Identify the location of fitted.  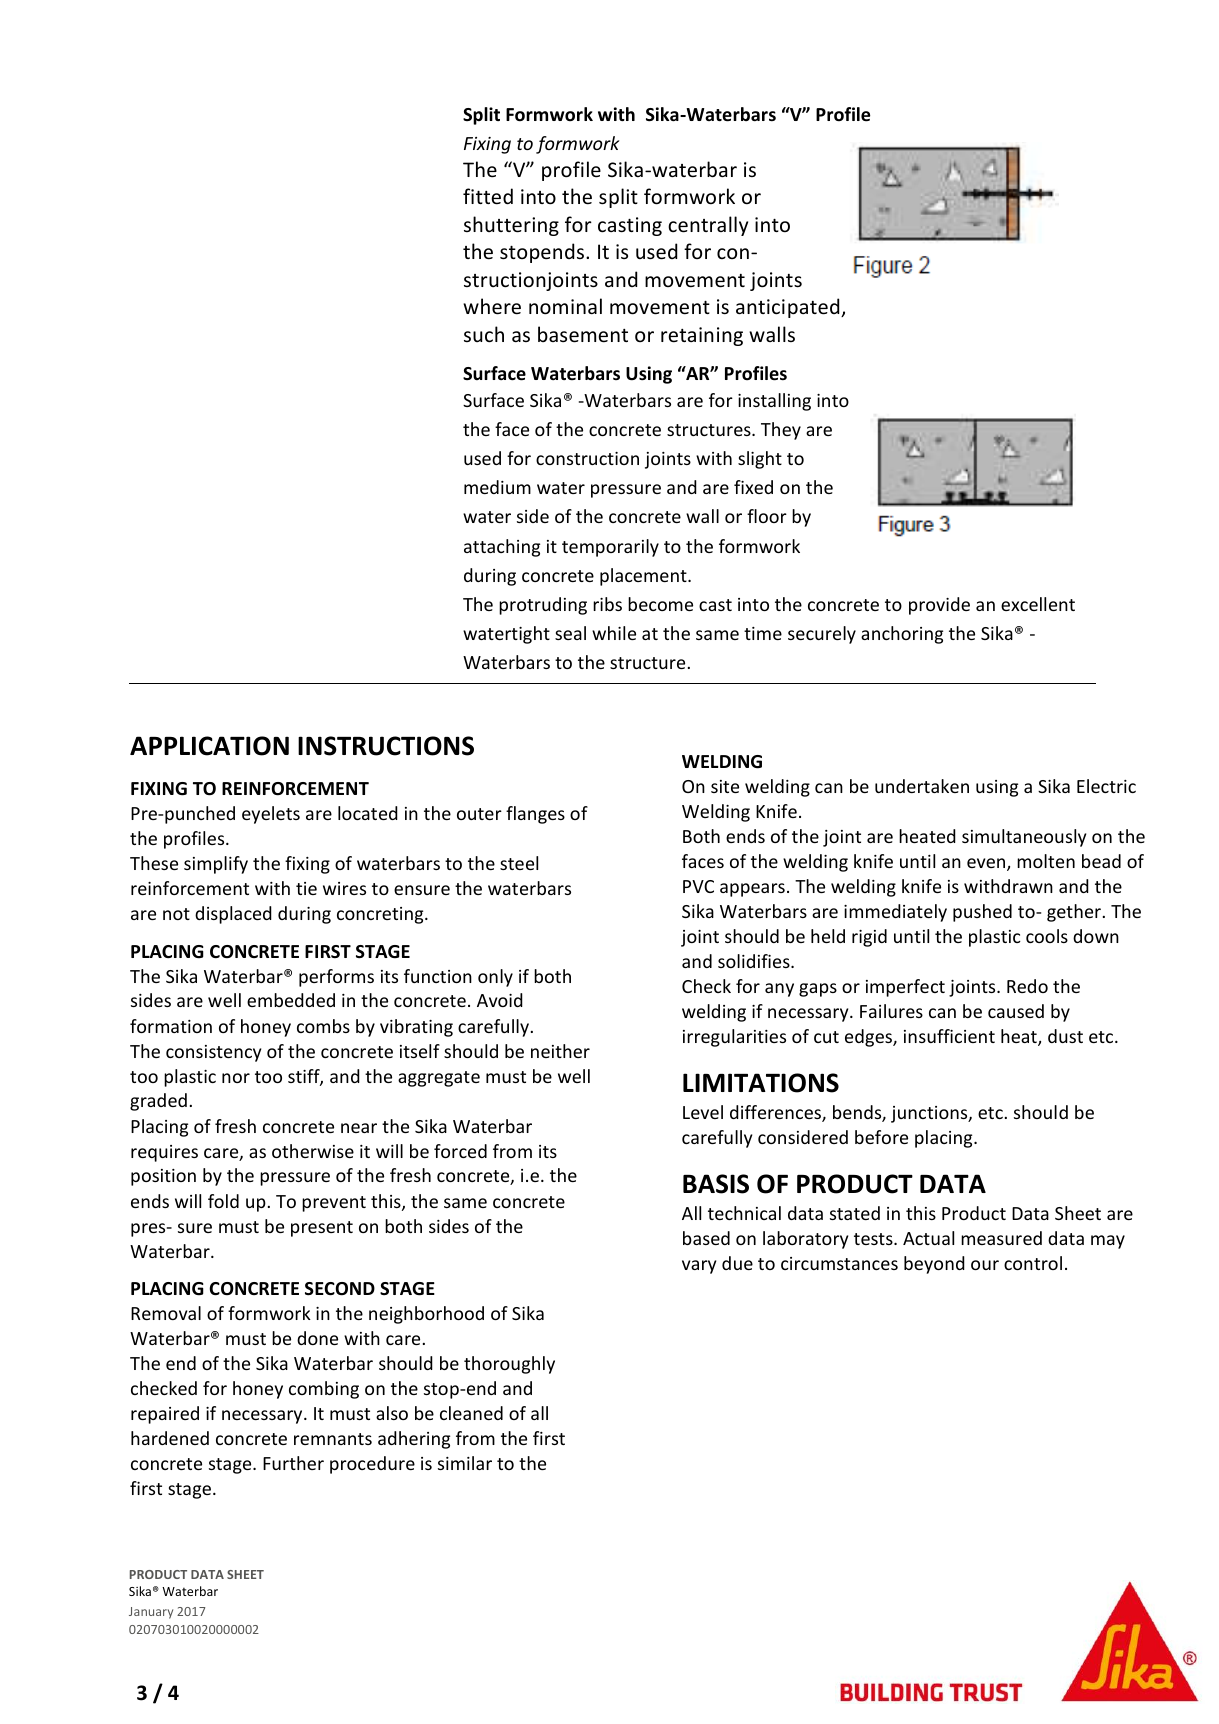
(488, 196).
